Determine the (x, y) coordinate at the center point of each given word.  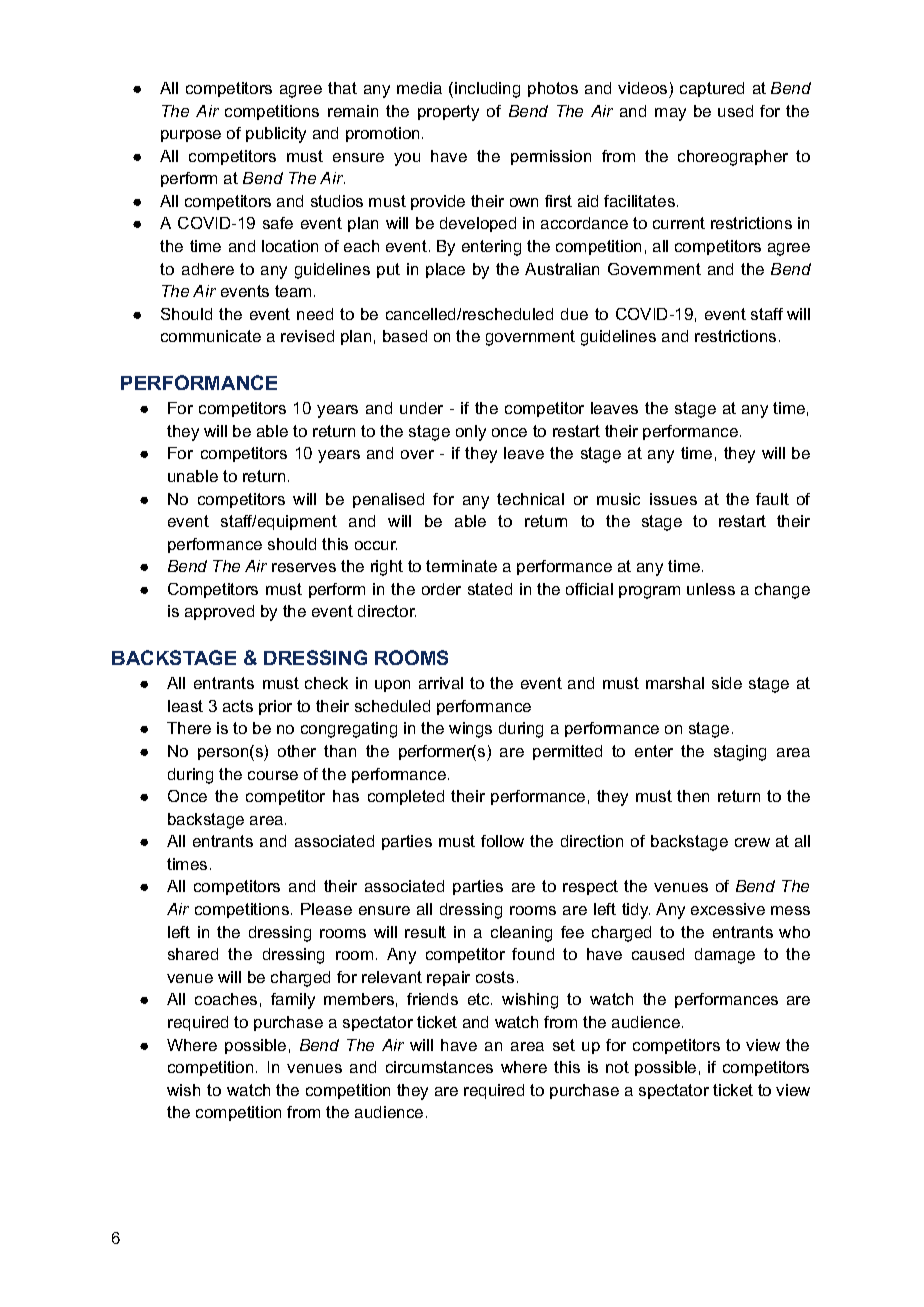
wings (470, 730)
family (293, 1001)
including (487, 90)
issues (673, 499)
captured (712, 89)
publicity (276, 135)
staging (740, 753)
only (471, 433)
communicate (211, 336)
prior (275, 707)
